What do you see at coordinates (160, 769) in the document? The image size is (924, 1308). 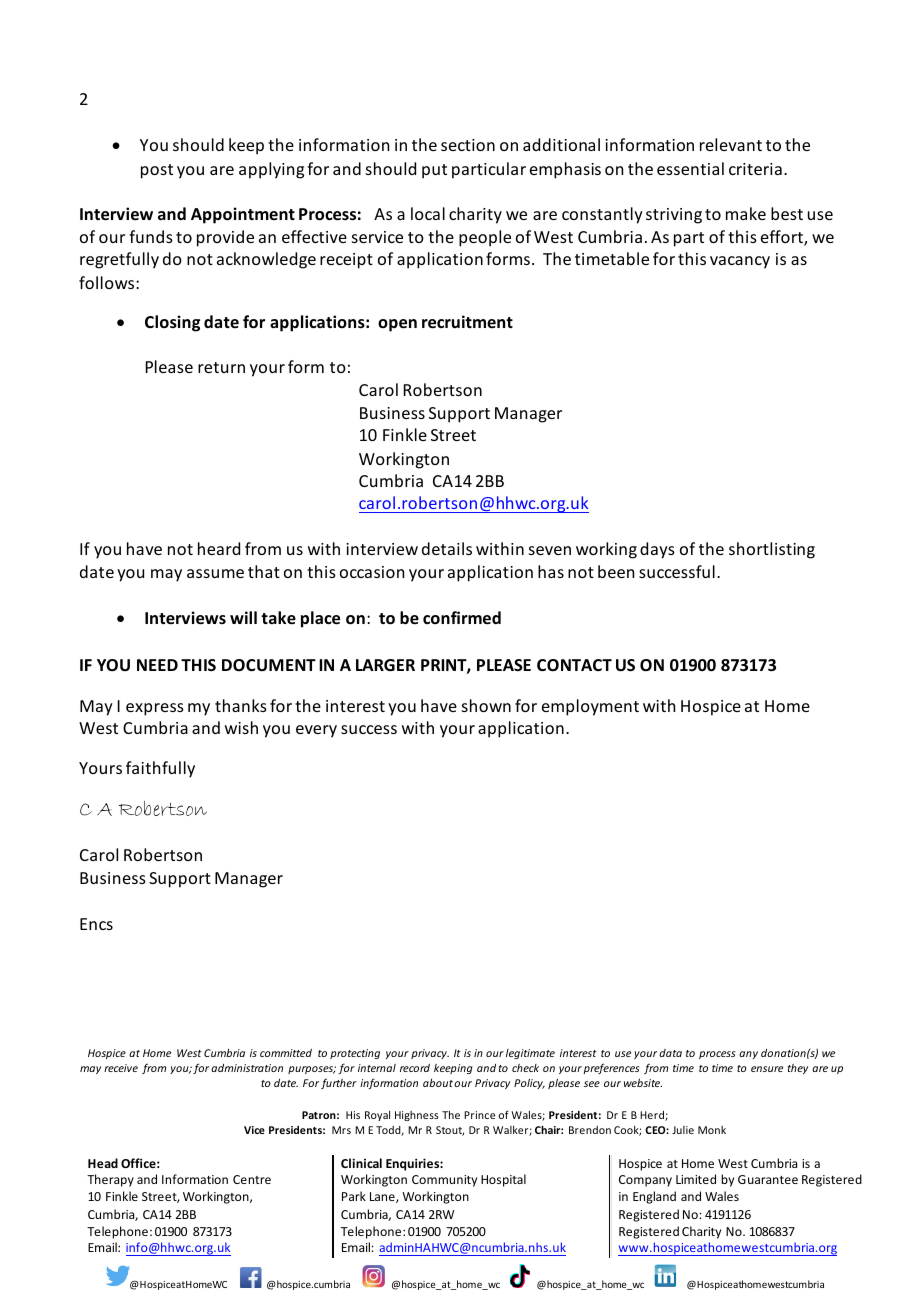 I see `faithfully` at bounding box center [160, 769].
